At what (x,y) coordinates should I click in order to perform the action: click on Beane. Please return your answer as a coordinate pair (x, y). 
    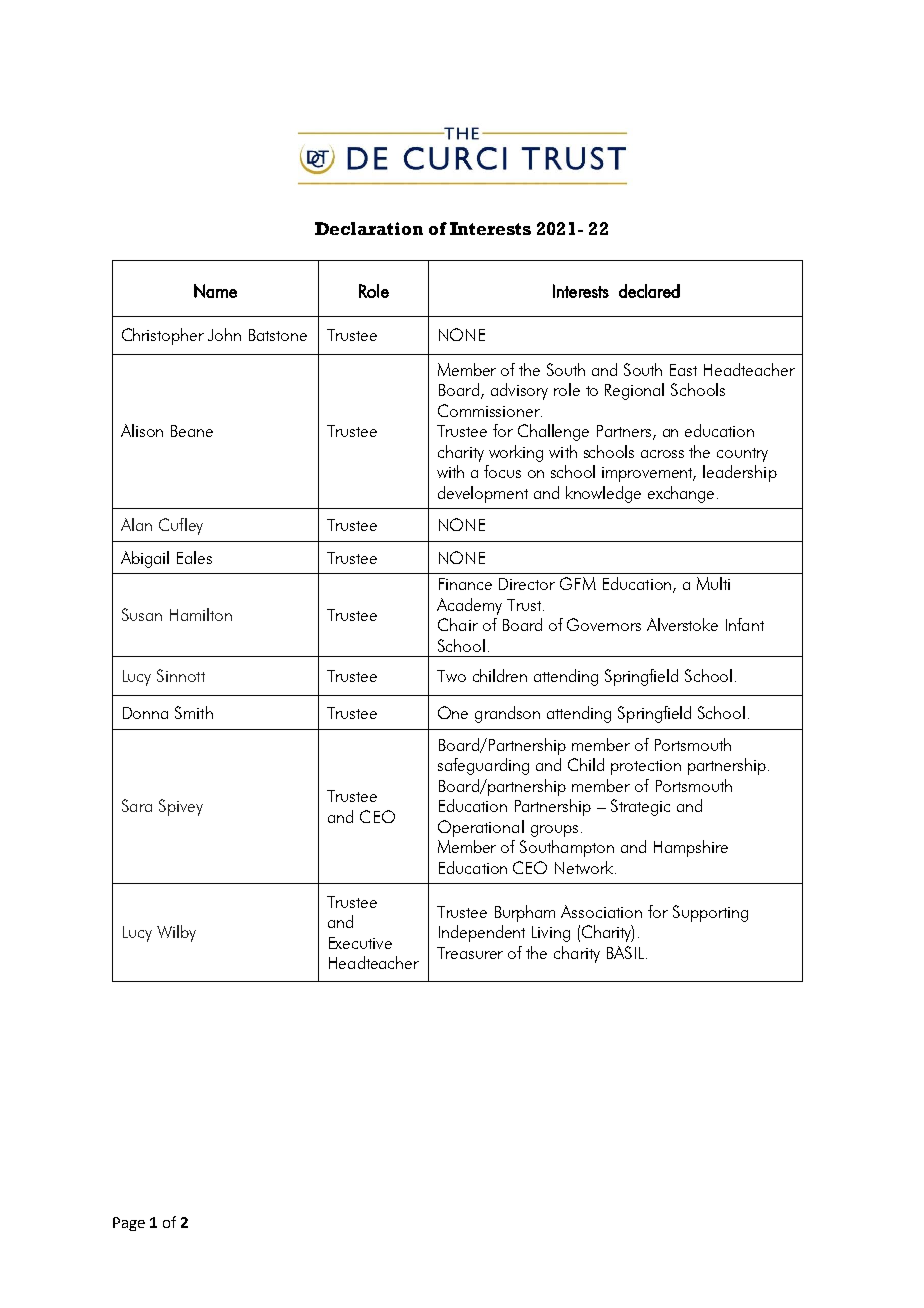
    Looking at the image, I should click on (192, 431).
